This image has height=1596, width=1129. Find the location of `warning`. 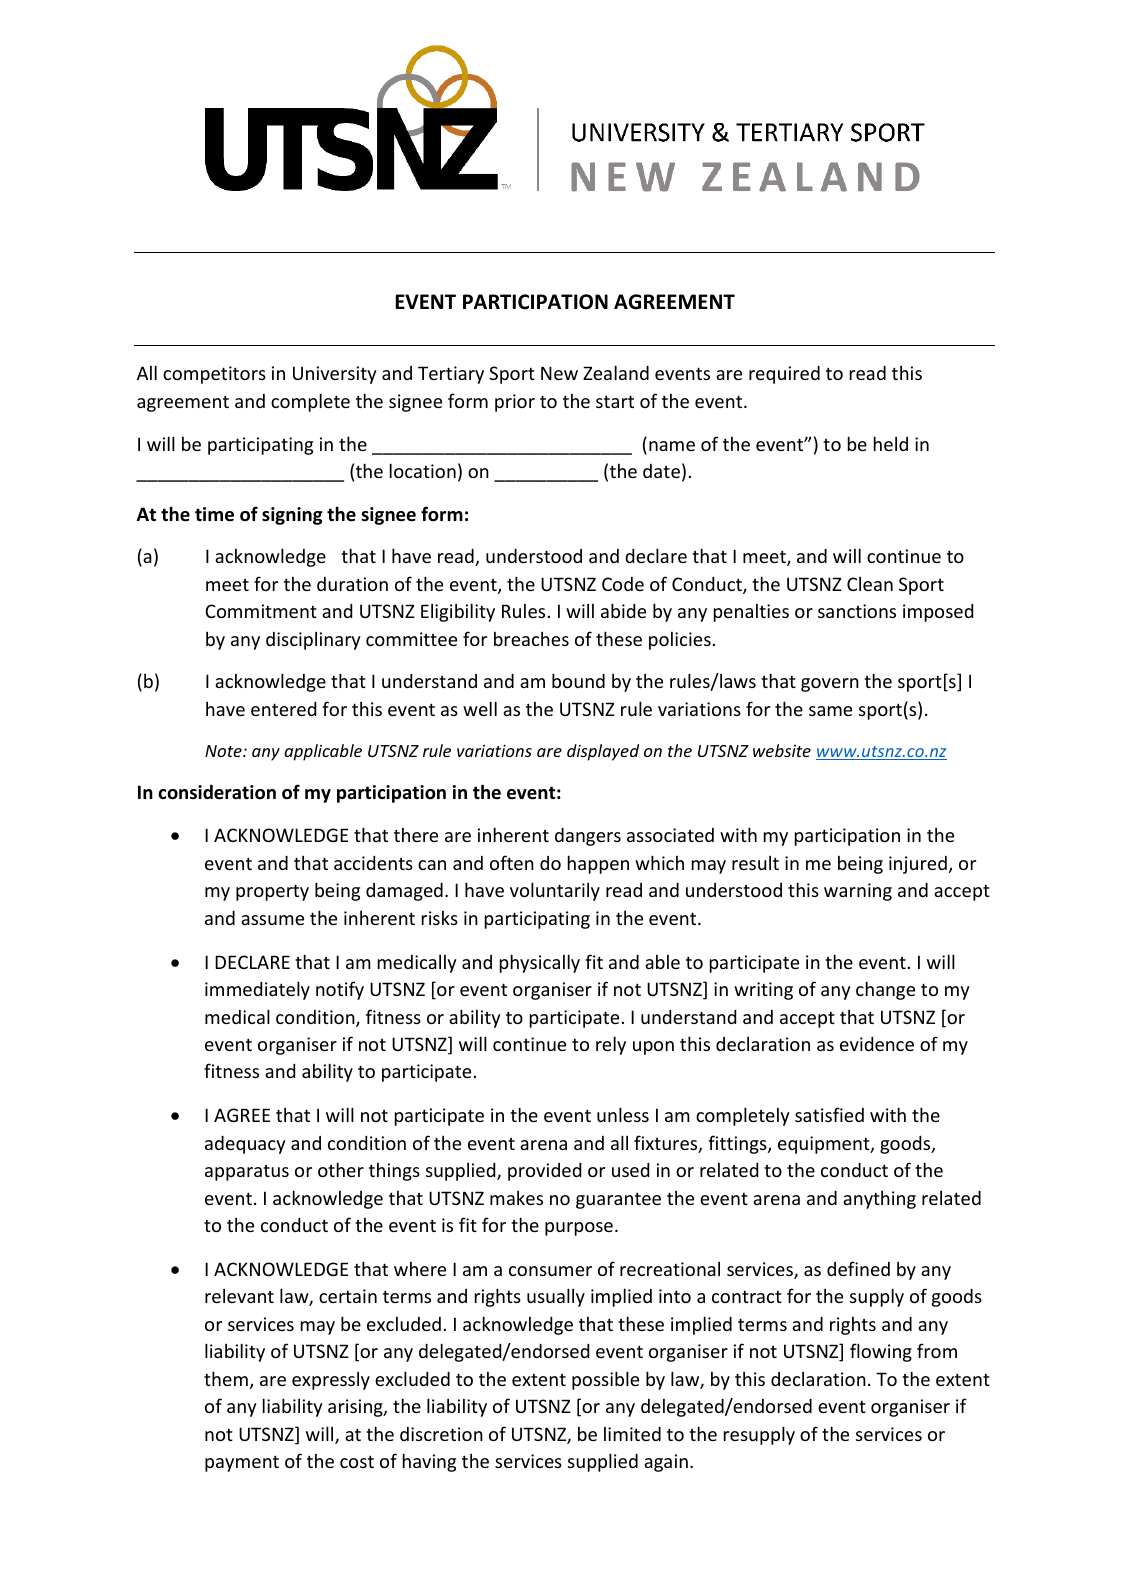

warning is located at coordinates (858, 892).
